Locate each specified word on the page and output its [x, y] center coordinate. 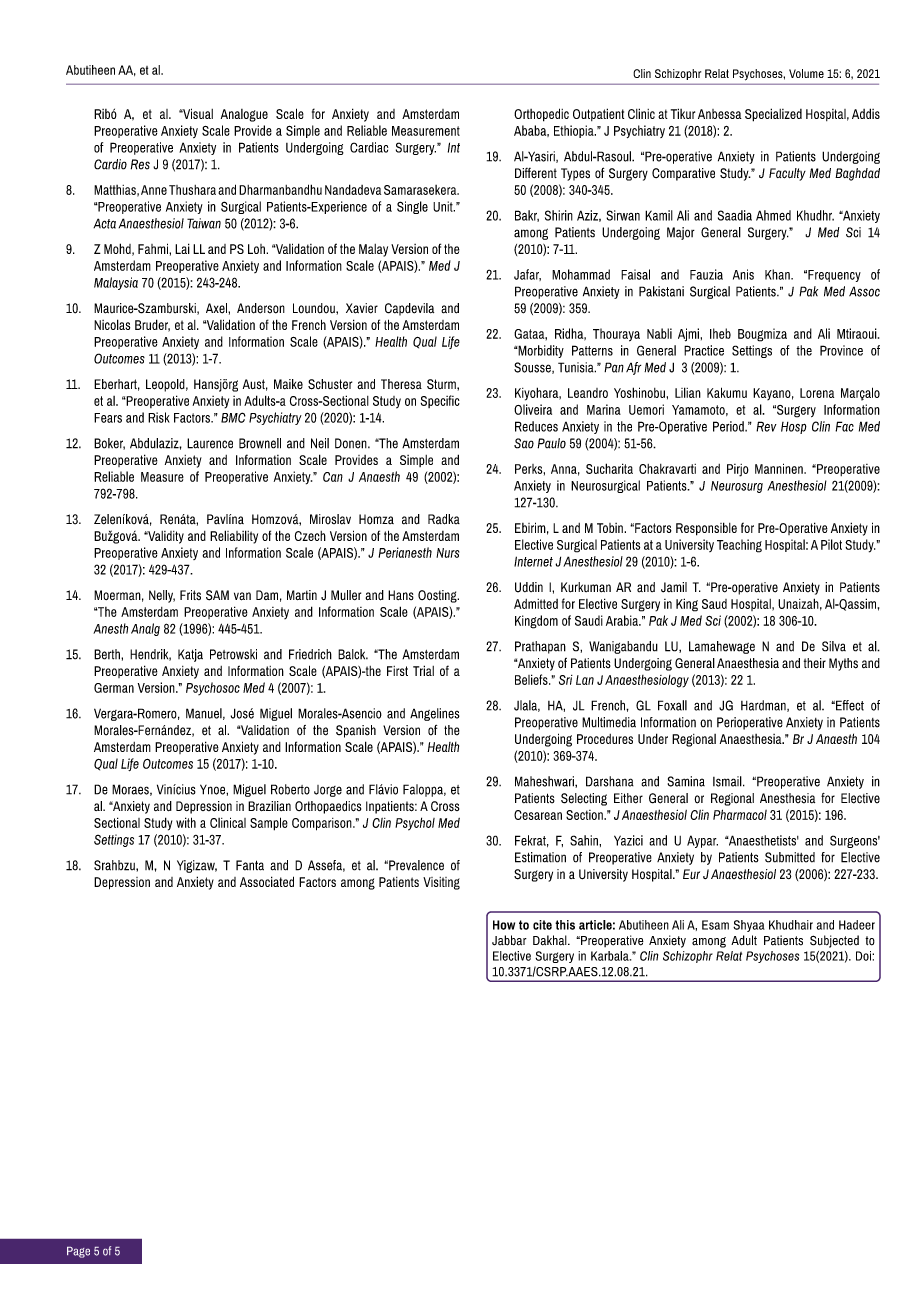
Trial [423, 670]
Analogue [244, 115]
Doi [864, 956]
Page [78, 1252]
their [815, 663]
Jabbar [509, 940]
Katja [190, 655]
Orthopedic [541, 115]
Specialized [773, 115]
